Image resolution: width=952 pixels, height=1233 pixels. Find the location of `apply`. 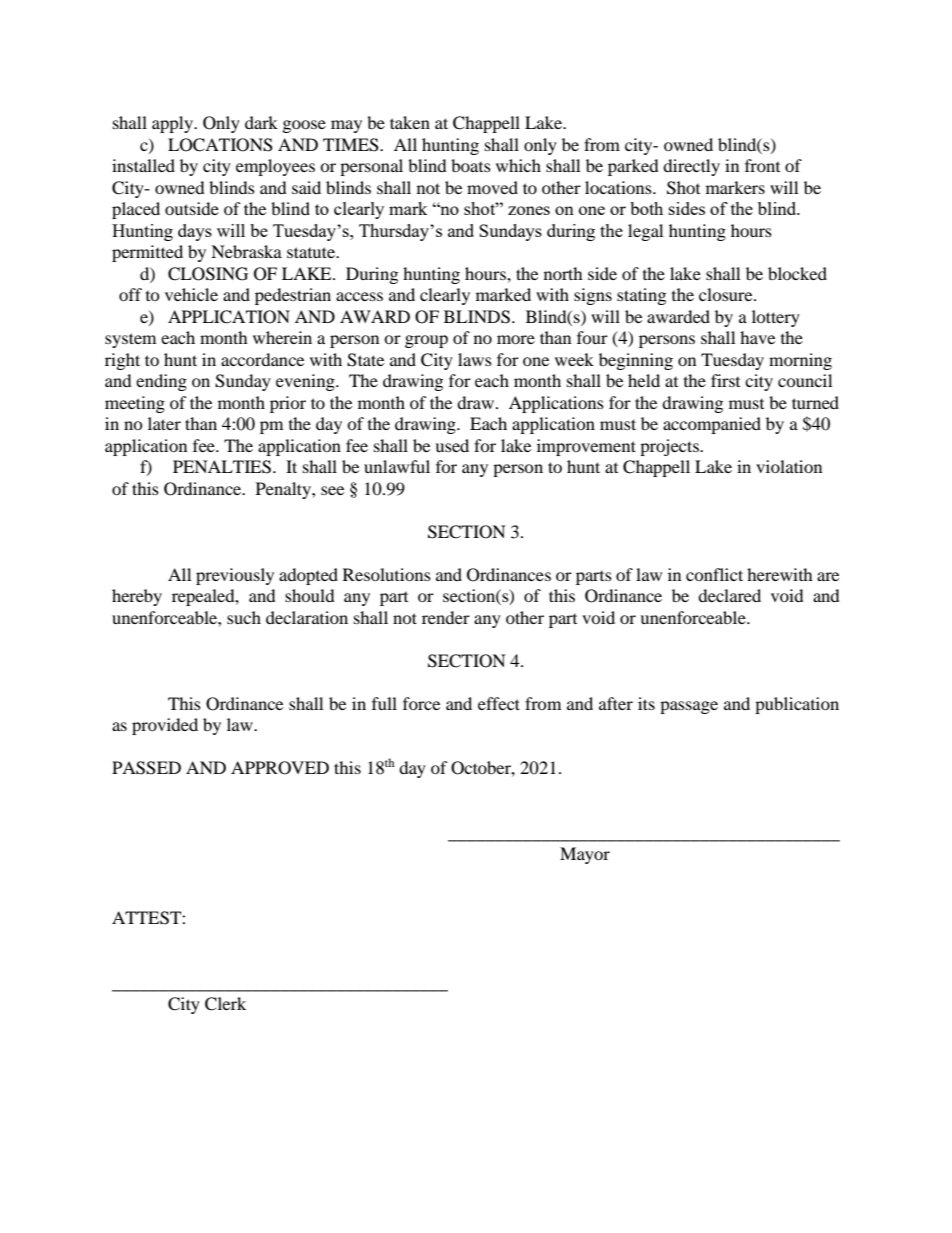

apply is located at coordinates (173, 124).
